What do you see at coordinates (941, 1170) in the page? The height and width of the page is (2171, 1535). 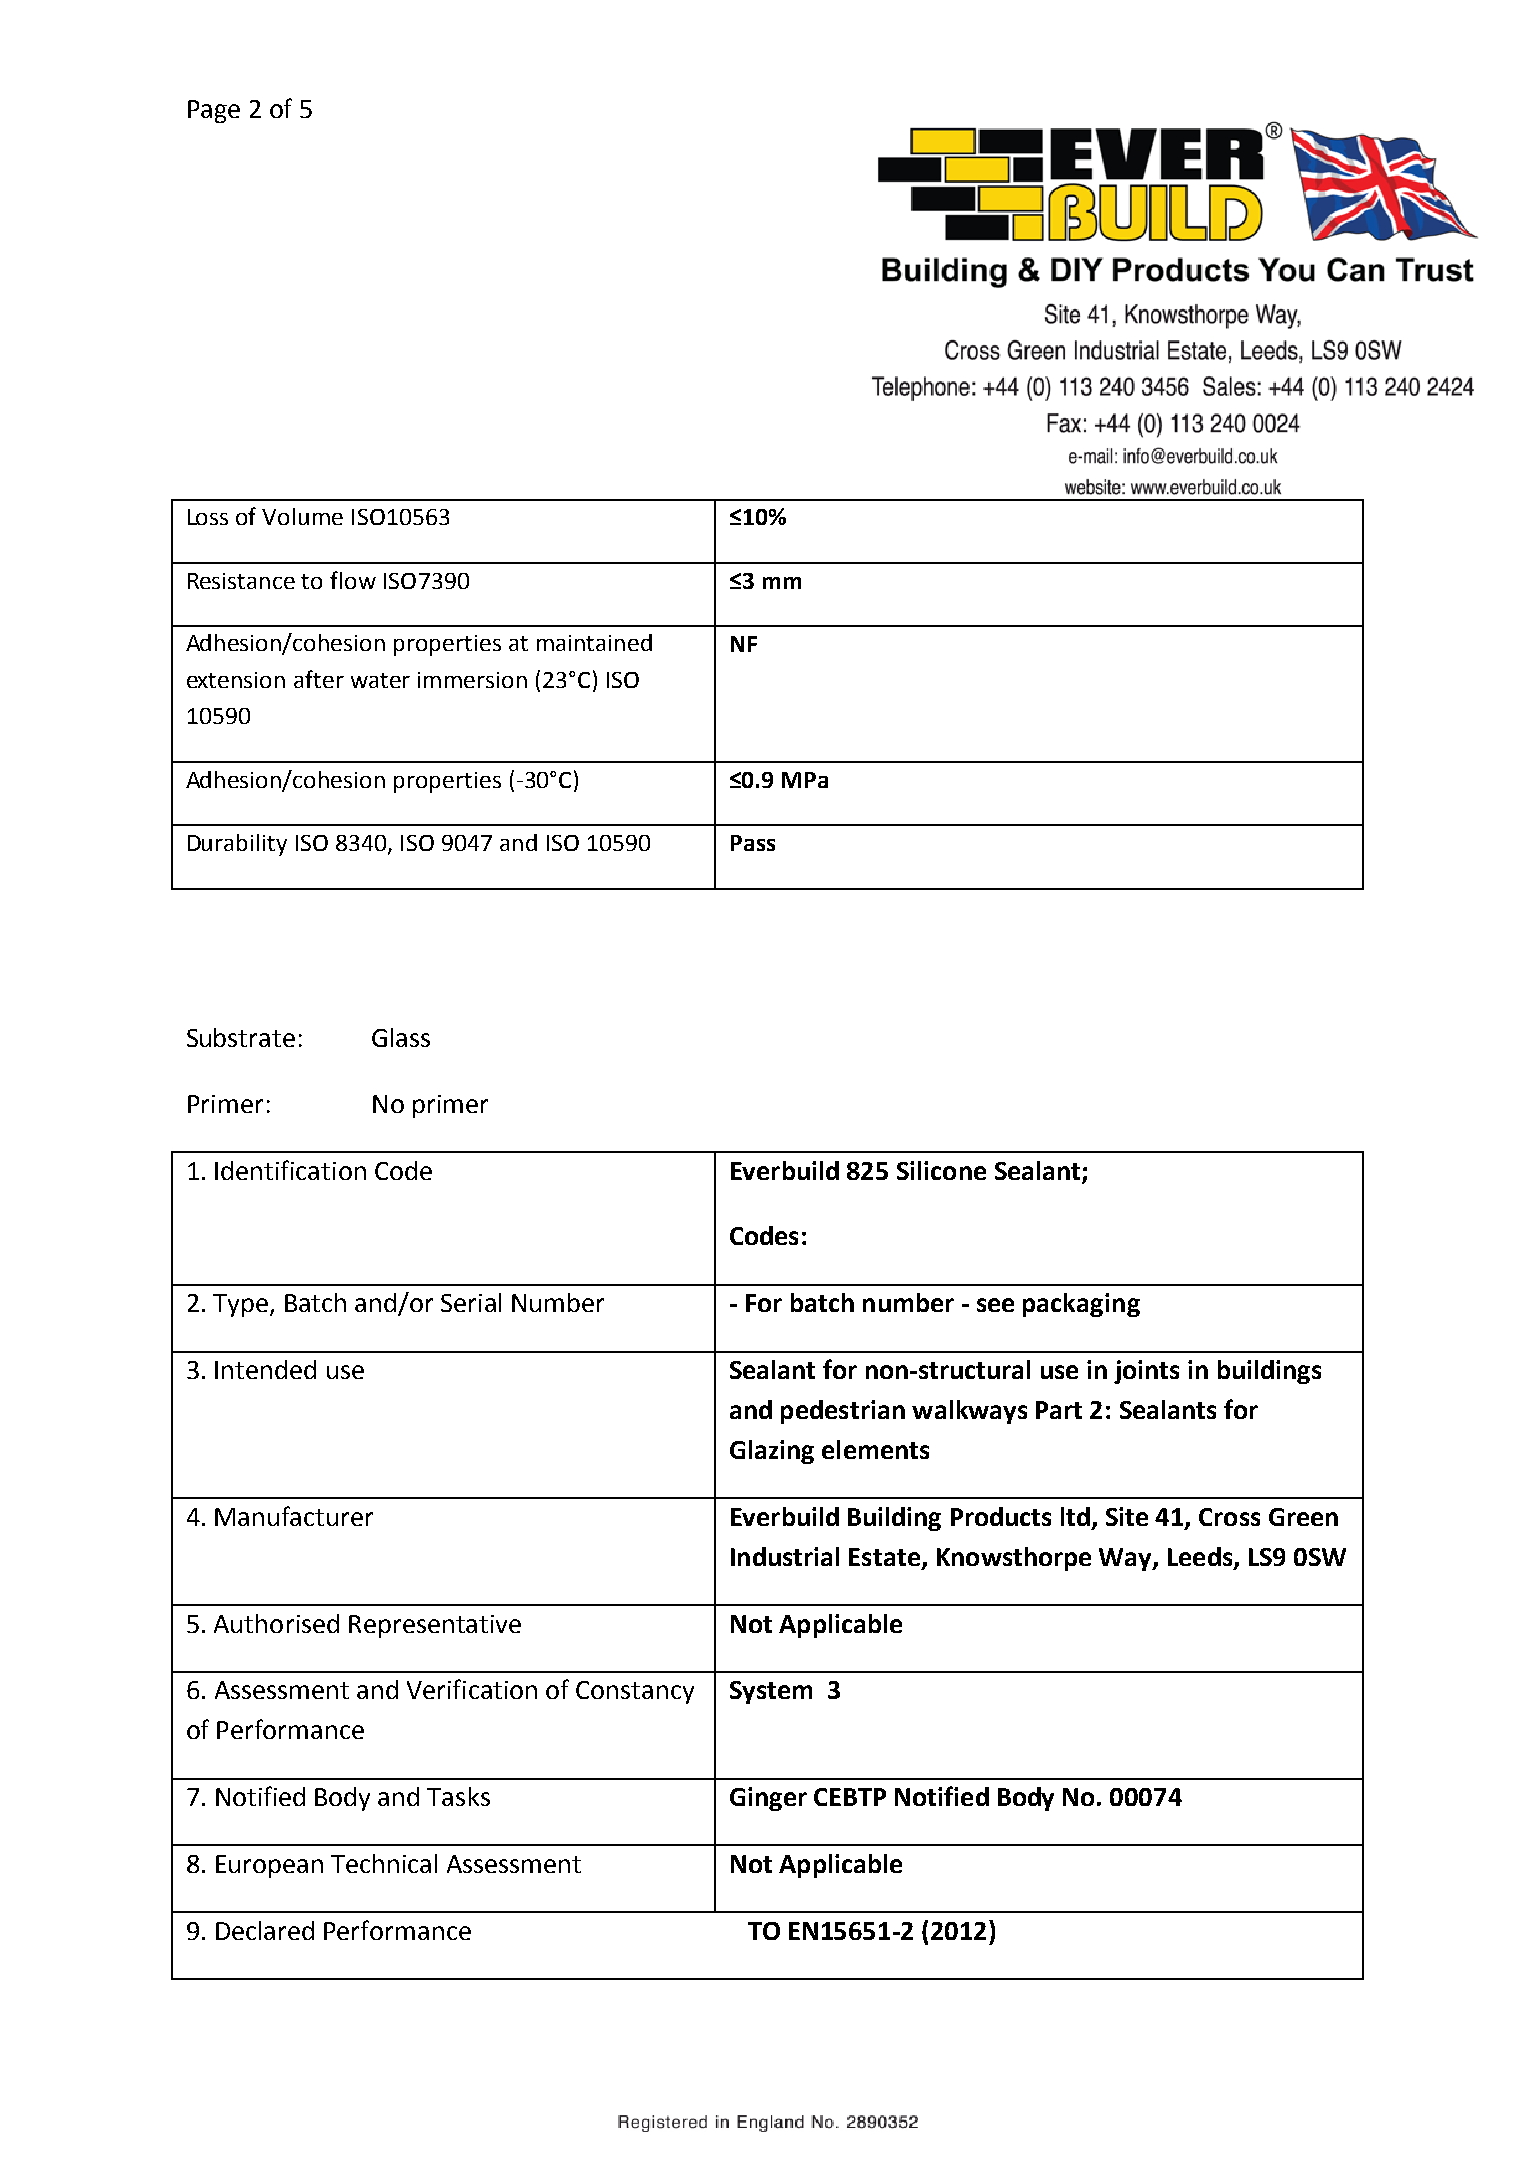 I see `Silicone` at bounding box center [941, 1170].
